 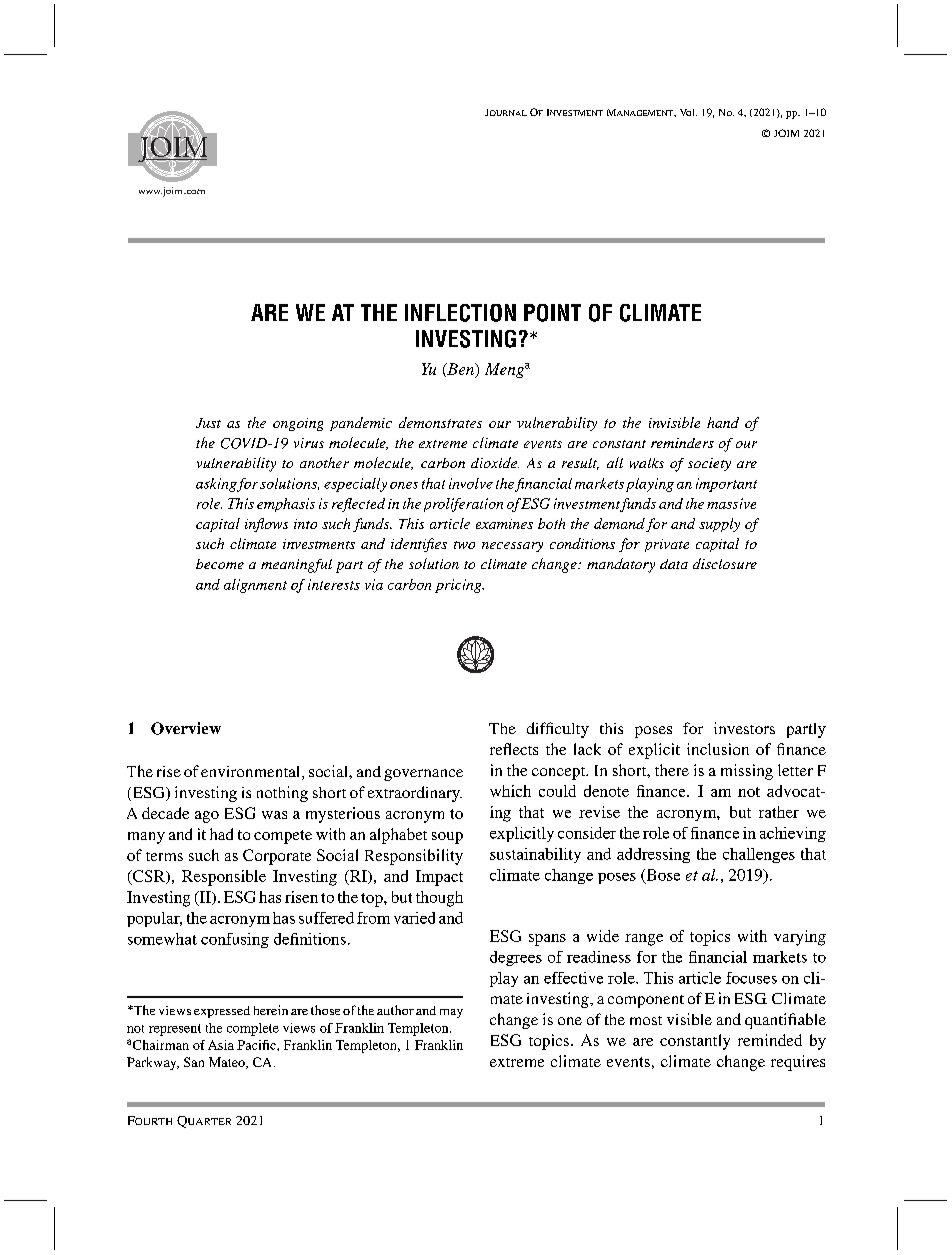 What do you see at coordinates (460, 313) in the page?
I see `INFLECTION` at bounding box center [460, 313].
